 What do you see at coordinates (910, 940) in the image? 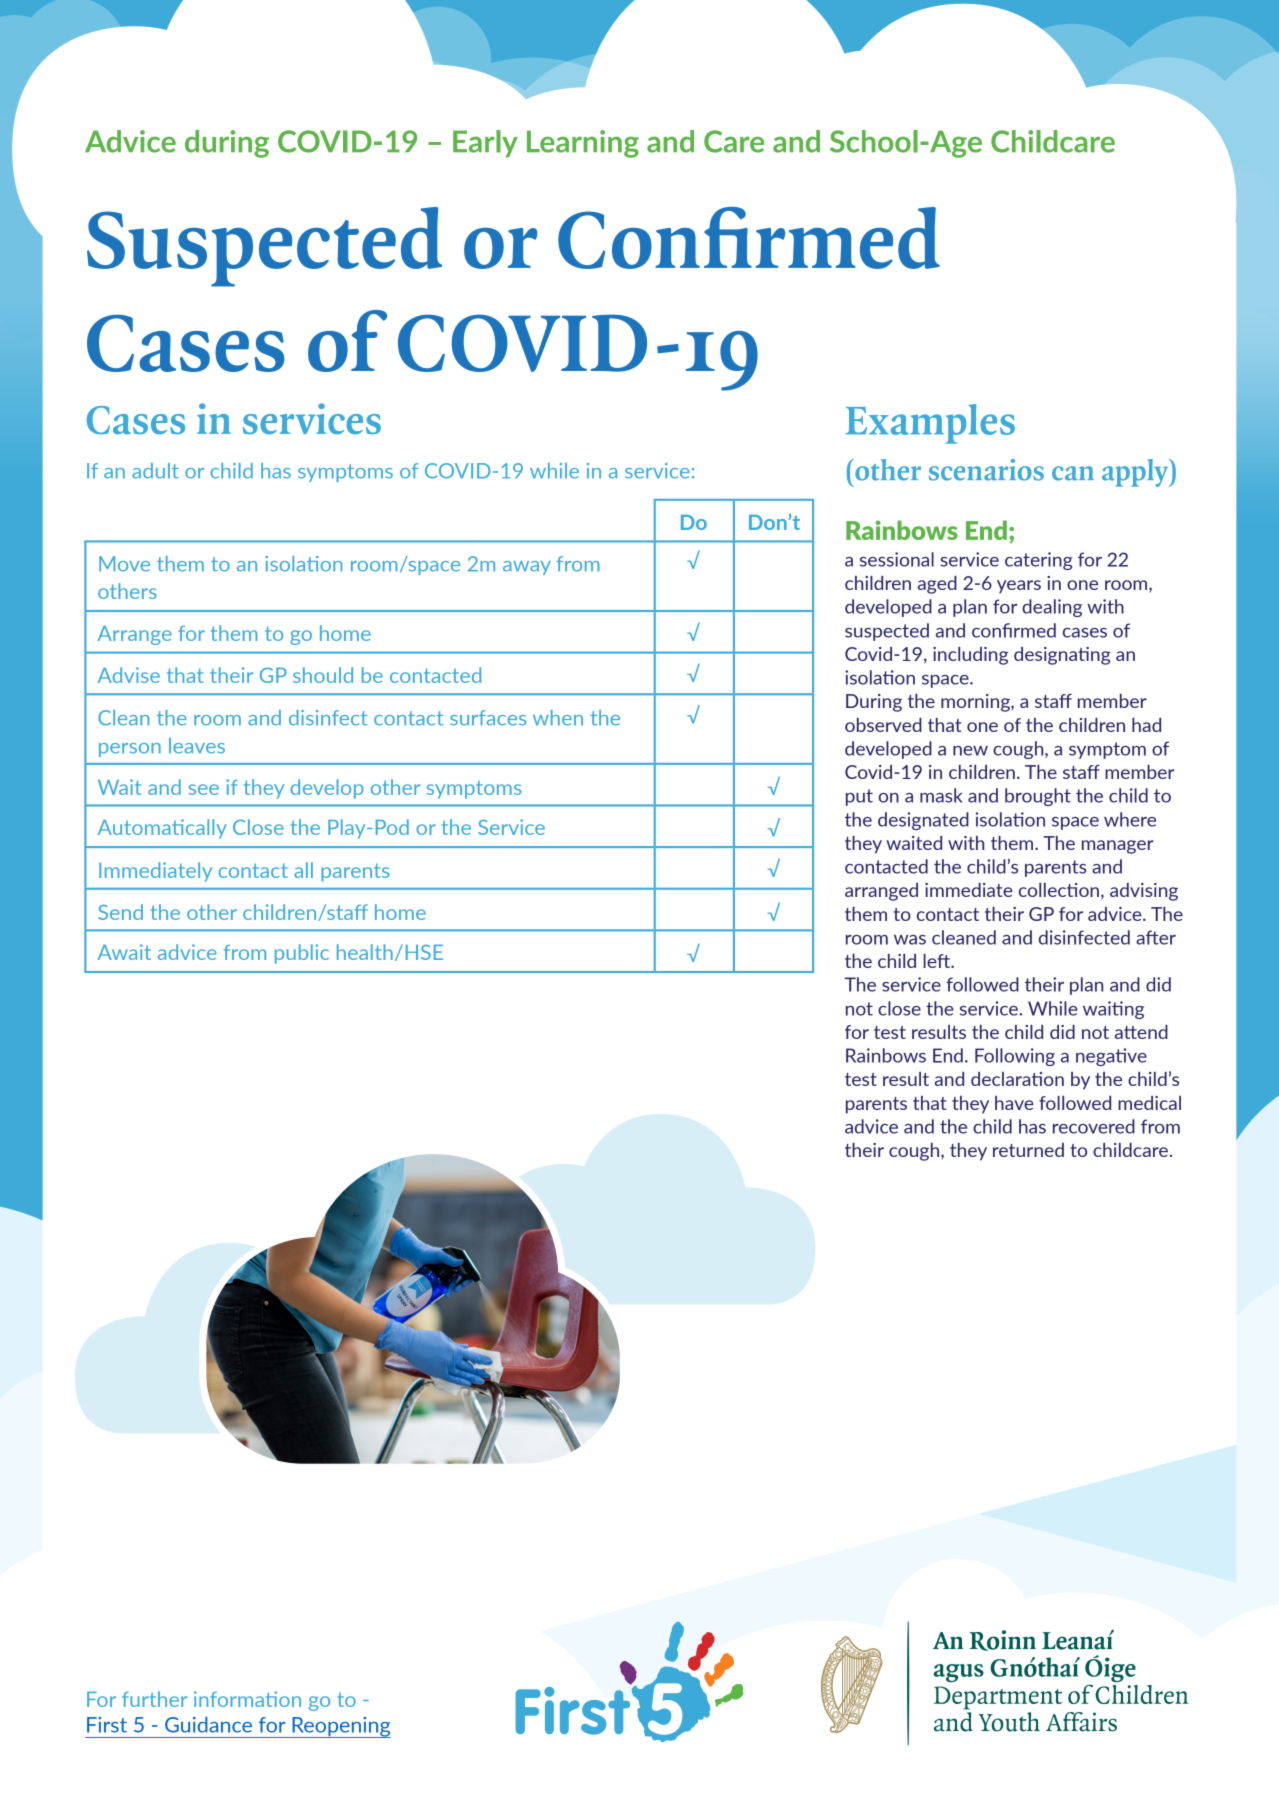
I see `was` at bounding box center [910, 940].
